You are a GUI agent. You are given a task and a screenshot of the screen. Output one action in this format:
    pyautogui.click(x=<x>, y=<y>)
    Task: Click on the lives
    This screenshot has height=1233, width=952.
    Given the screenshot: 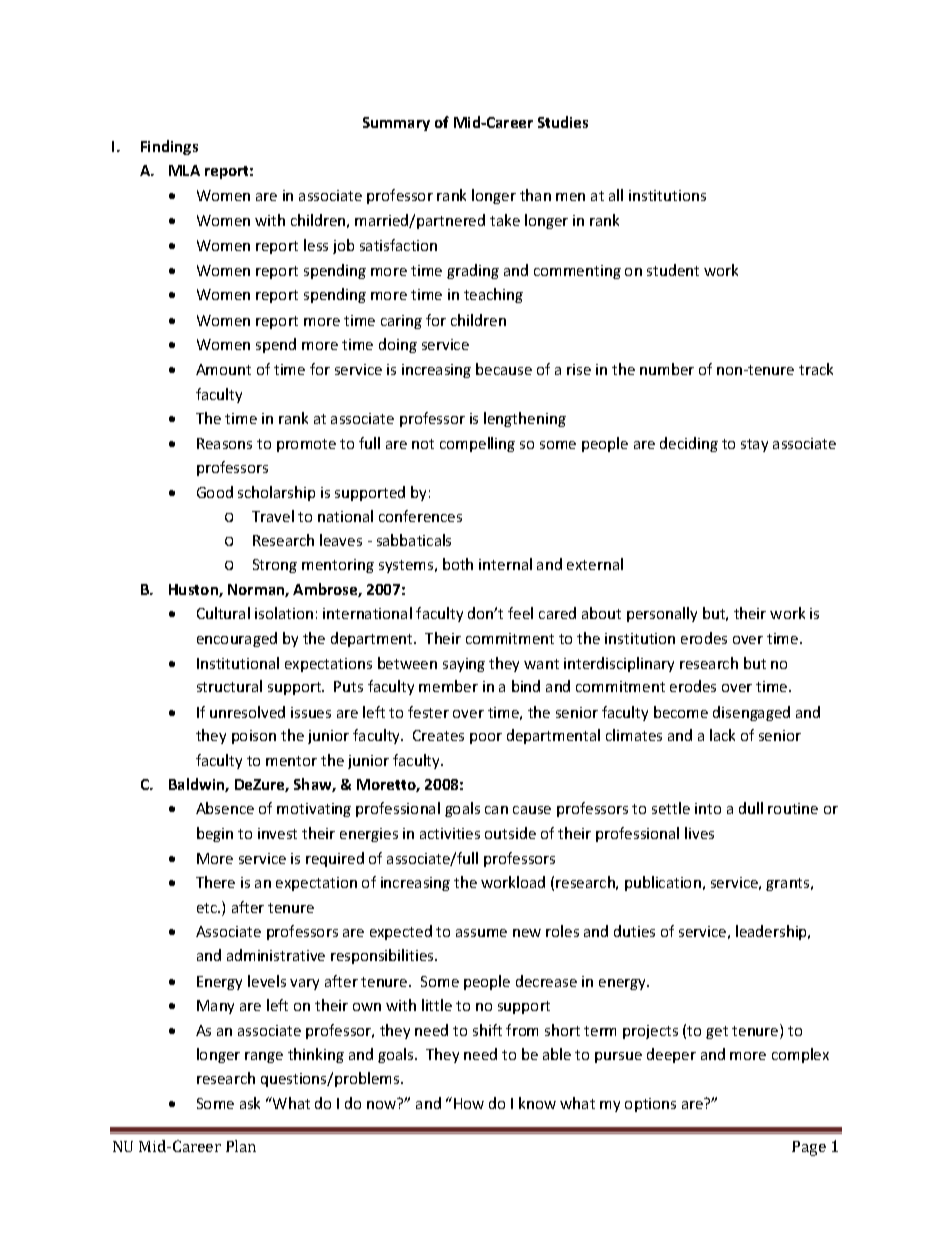 What is the action you would take?
    pyautogui.click(x=699, y=833)
